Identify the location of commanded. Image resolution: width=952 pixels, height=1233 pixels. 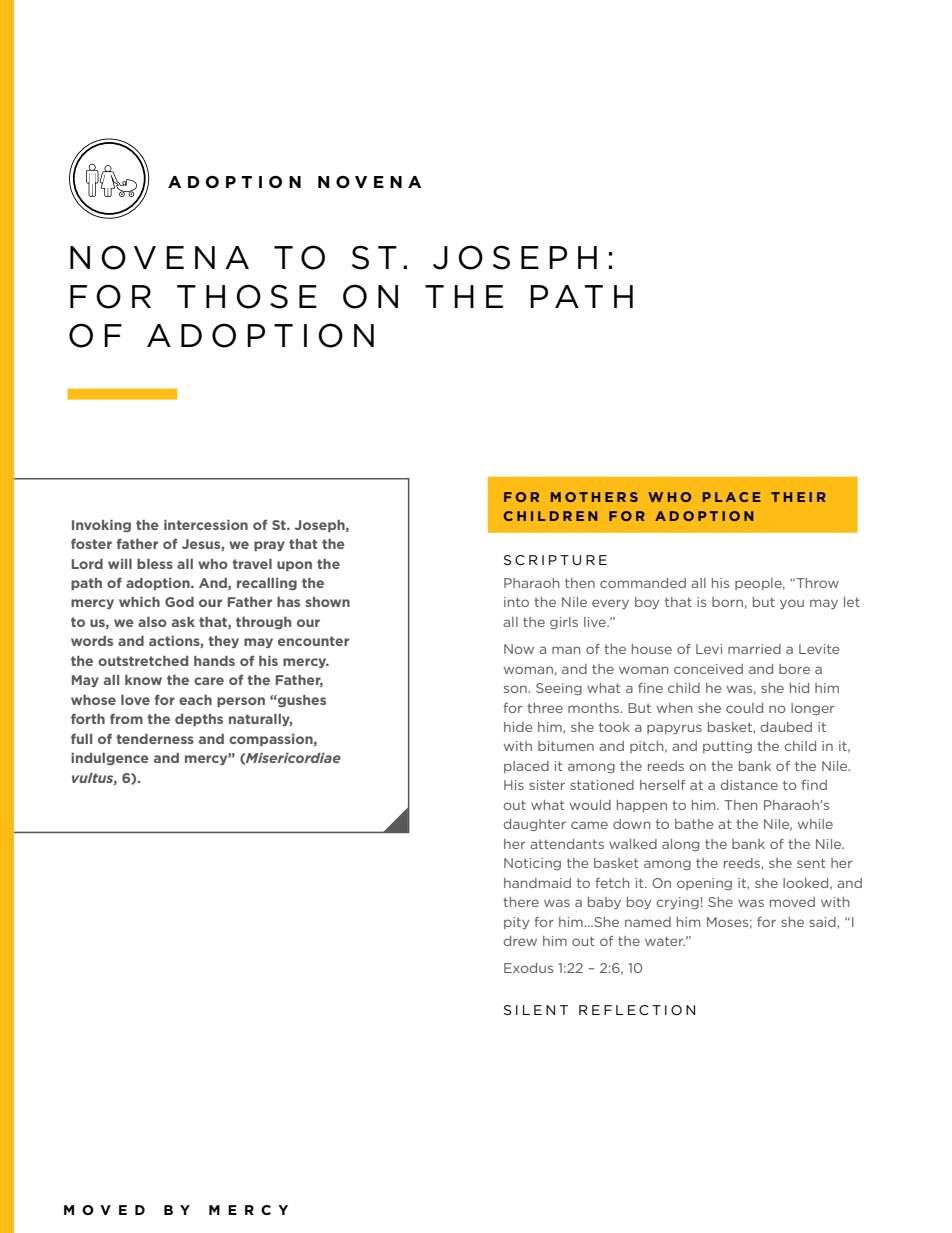
(643, 583).
